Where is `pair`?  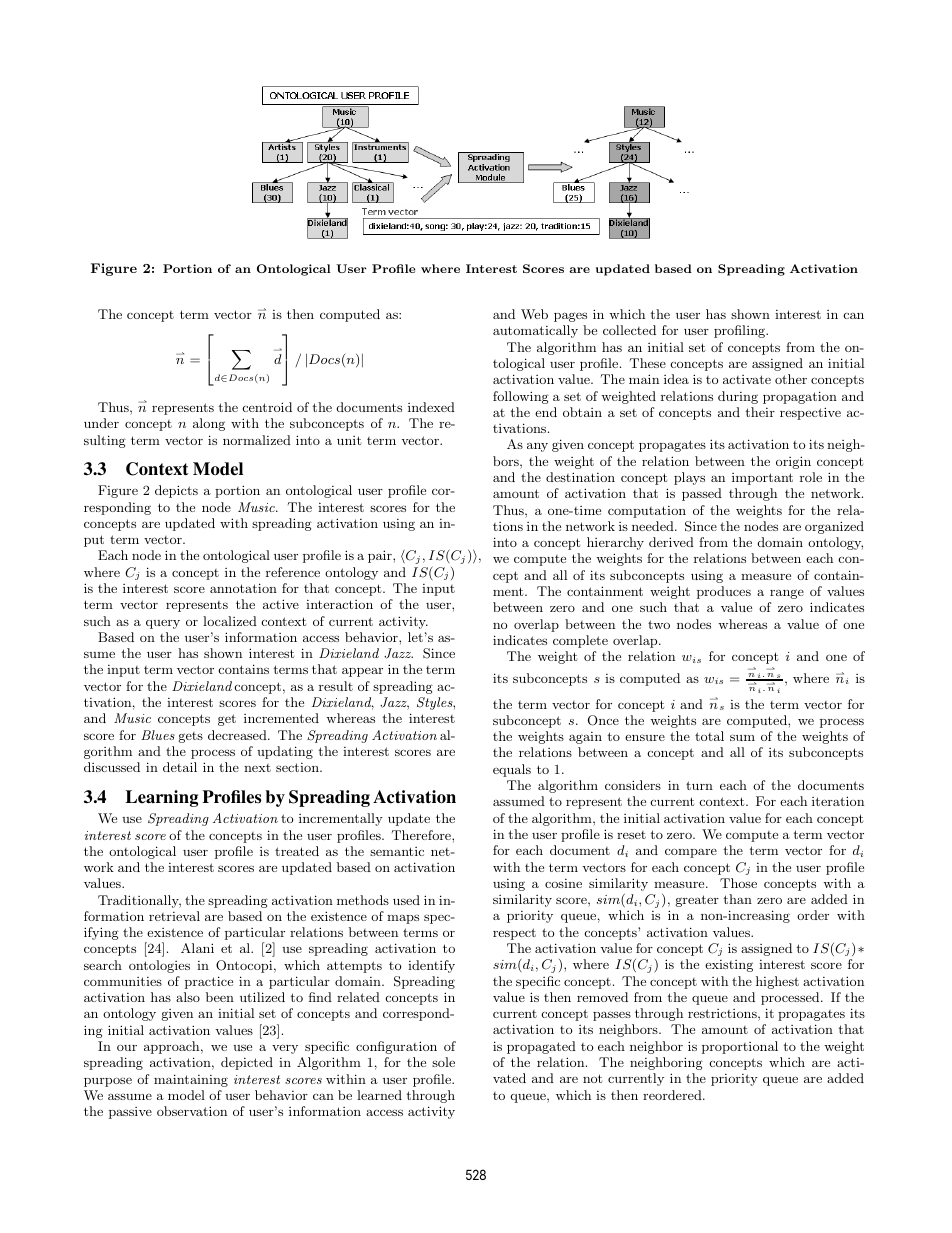
pair is located at coordinates (381, 556).
